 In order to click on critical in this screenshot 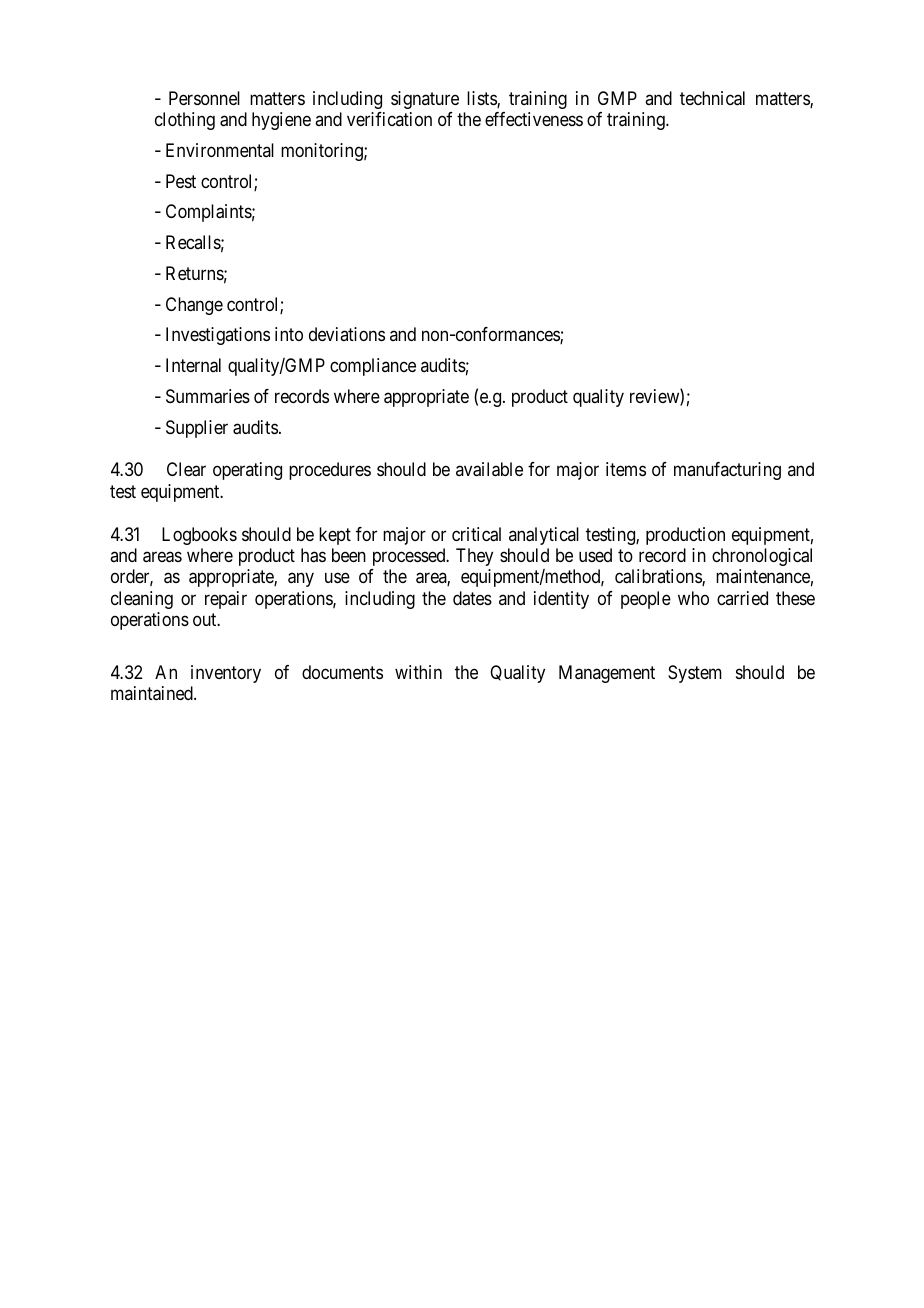, I will do `click(476, 534)`.
